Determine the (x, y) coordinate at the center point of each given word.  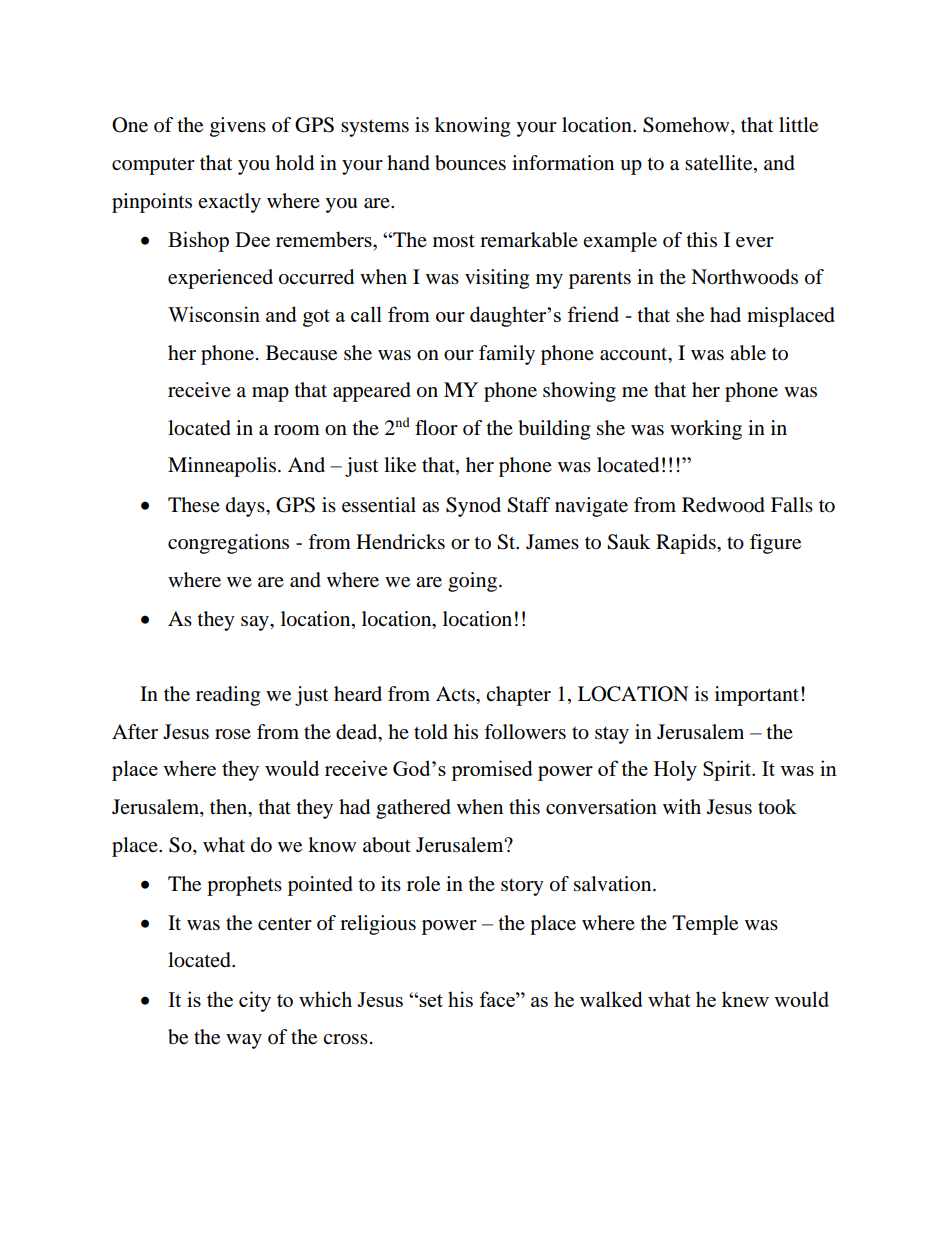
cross (345, 1039)
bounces (470, 163)
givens (238, 127)
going (472, 582)
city (255, 1001)
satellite (720, 164)
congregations (228, 544)
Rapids (687, 544)
